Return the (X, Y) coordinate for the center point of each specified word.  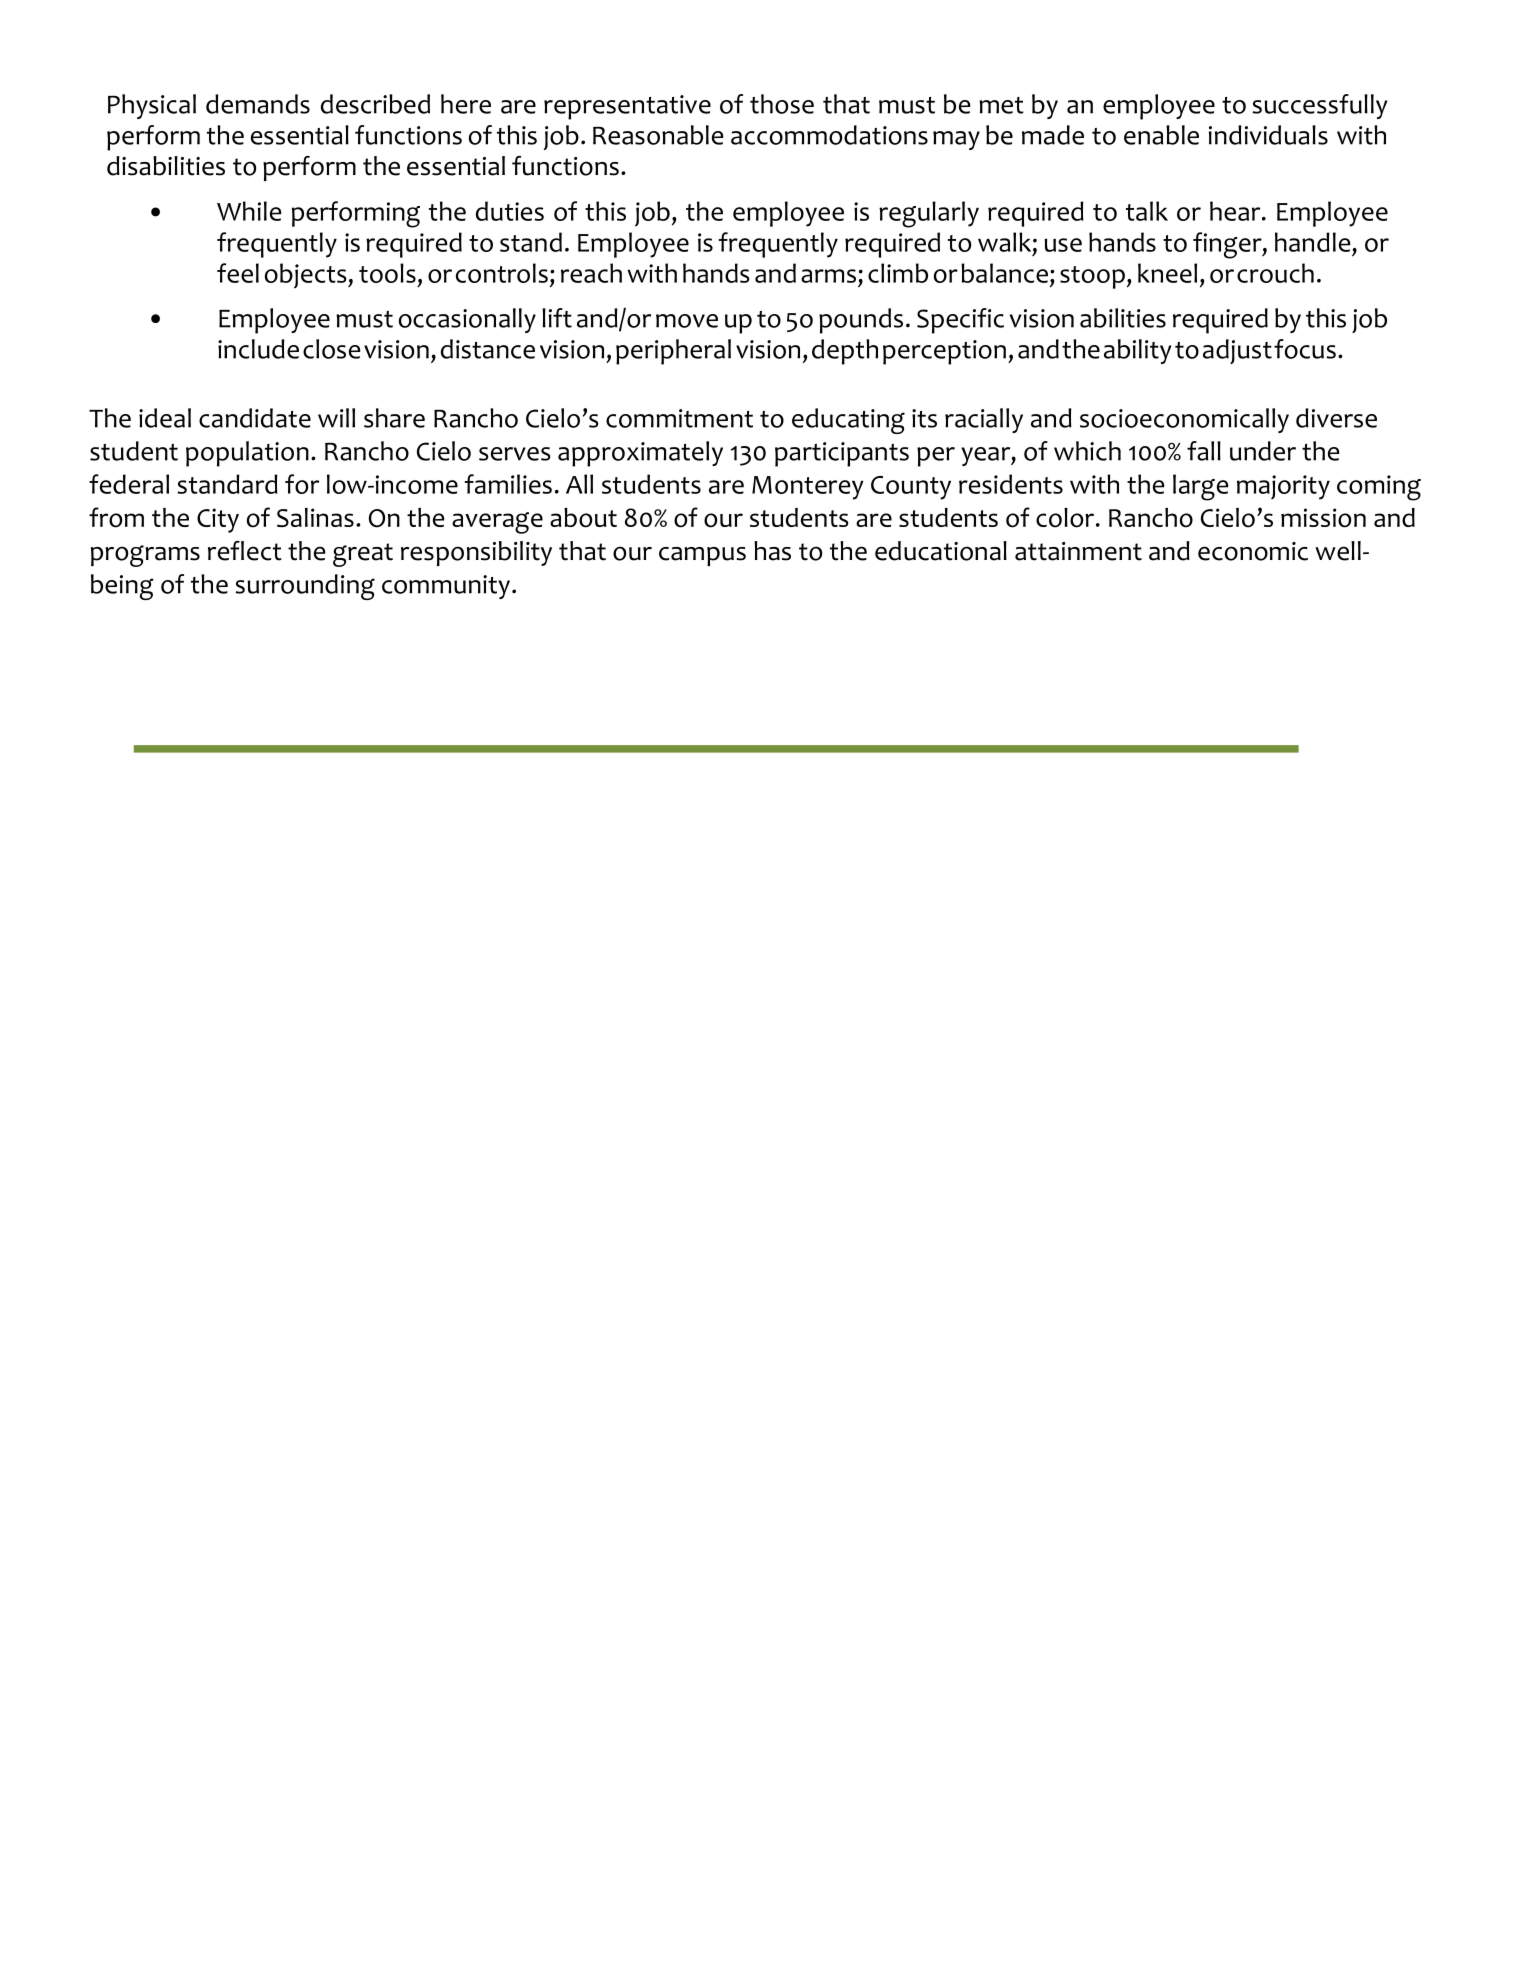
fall (1204, 451)
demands (258, 104)
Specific (960, 321)
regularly (929, 214)
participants (842, 454)
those (782, 104)
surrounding (305, 587)
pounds (861, 321)
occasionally (467, 320)
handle (1312, 242)
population (247, 454)
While (249, 211)
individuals (1268, 135)
